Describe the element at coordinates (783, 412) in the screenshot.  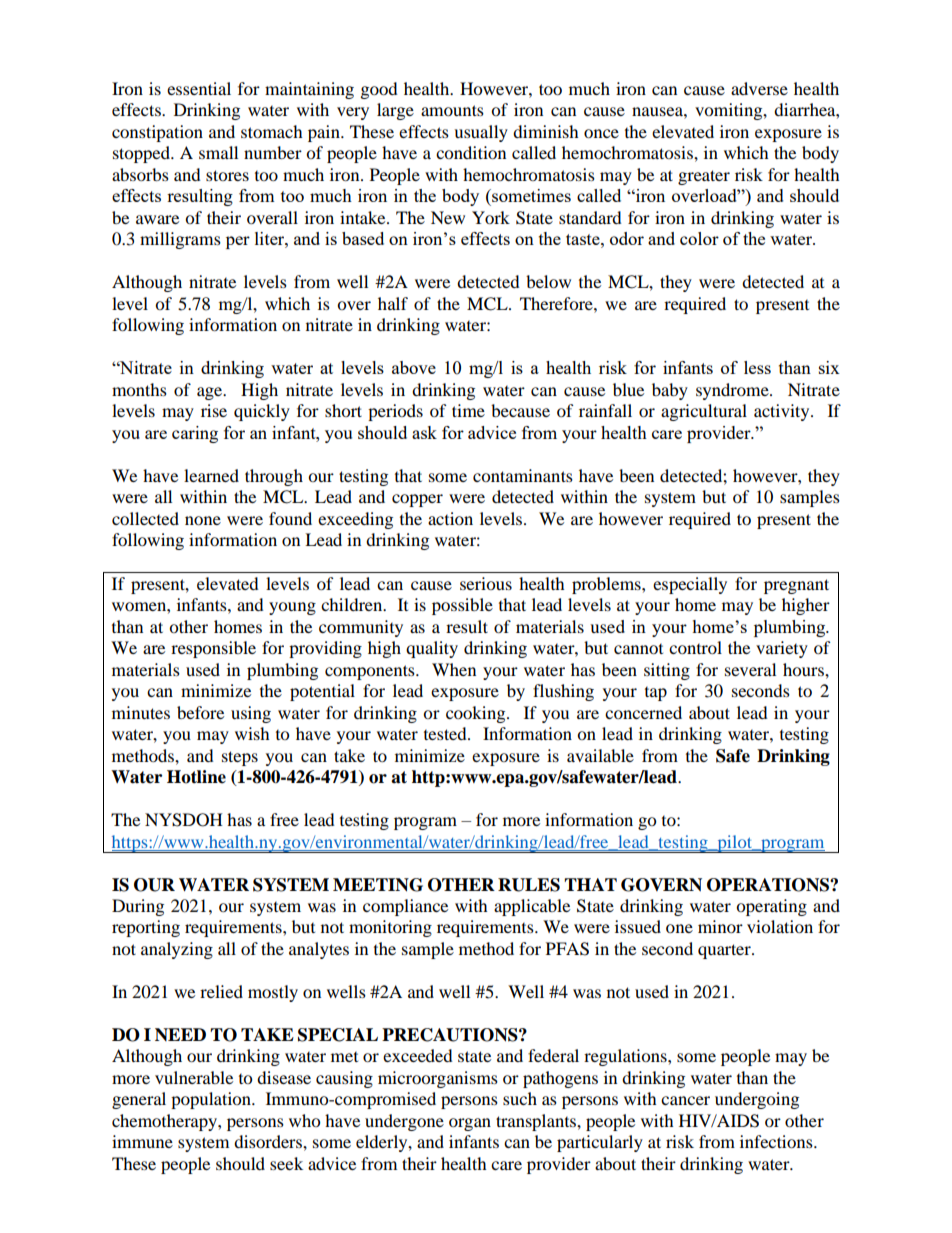
I see `activity` at that location.
